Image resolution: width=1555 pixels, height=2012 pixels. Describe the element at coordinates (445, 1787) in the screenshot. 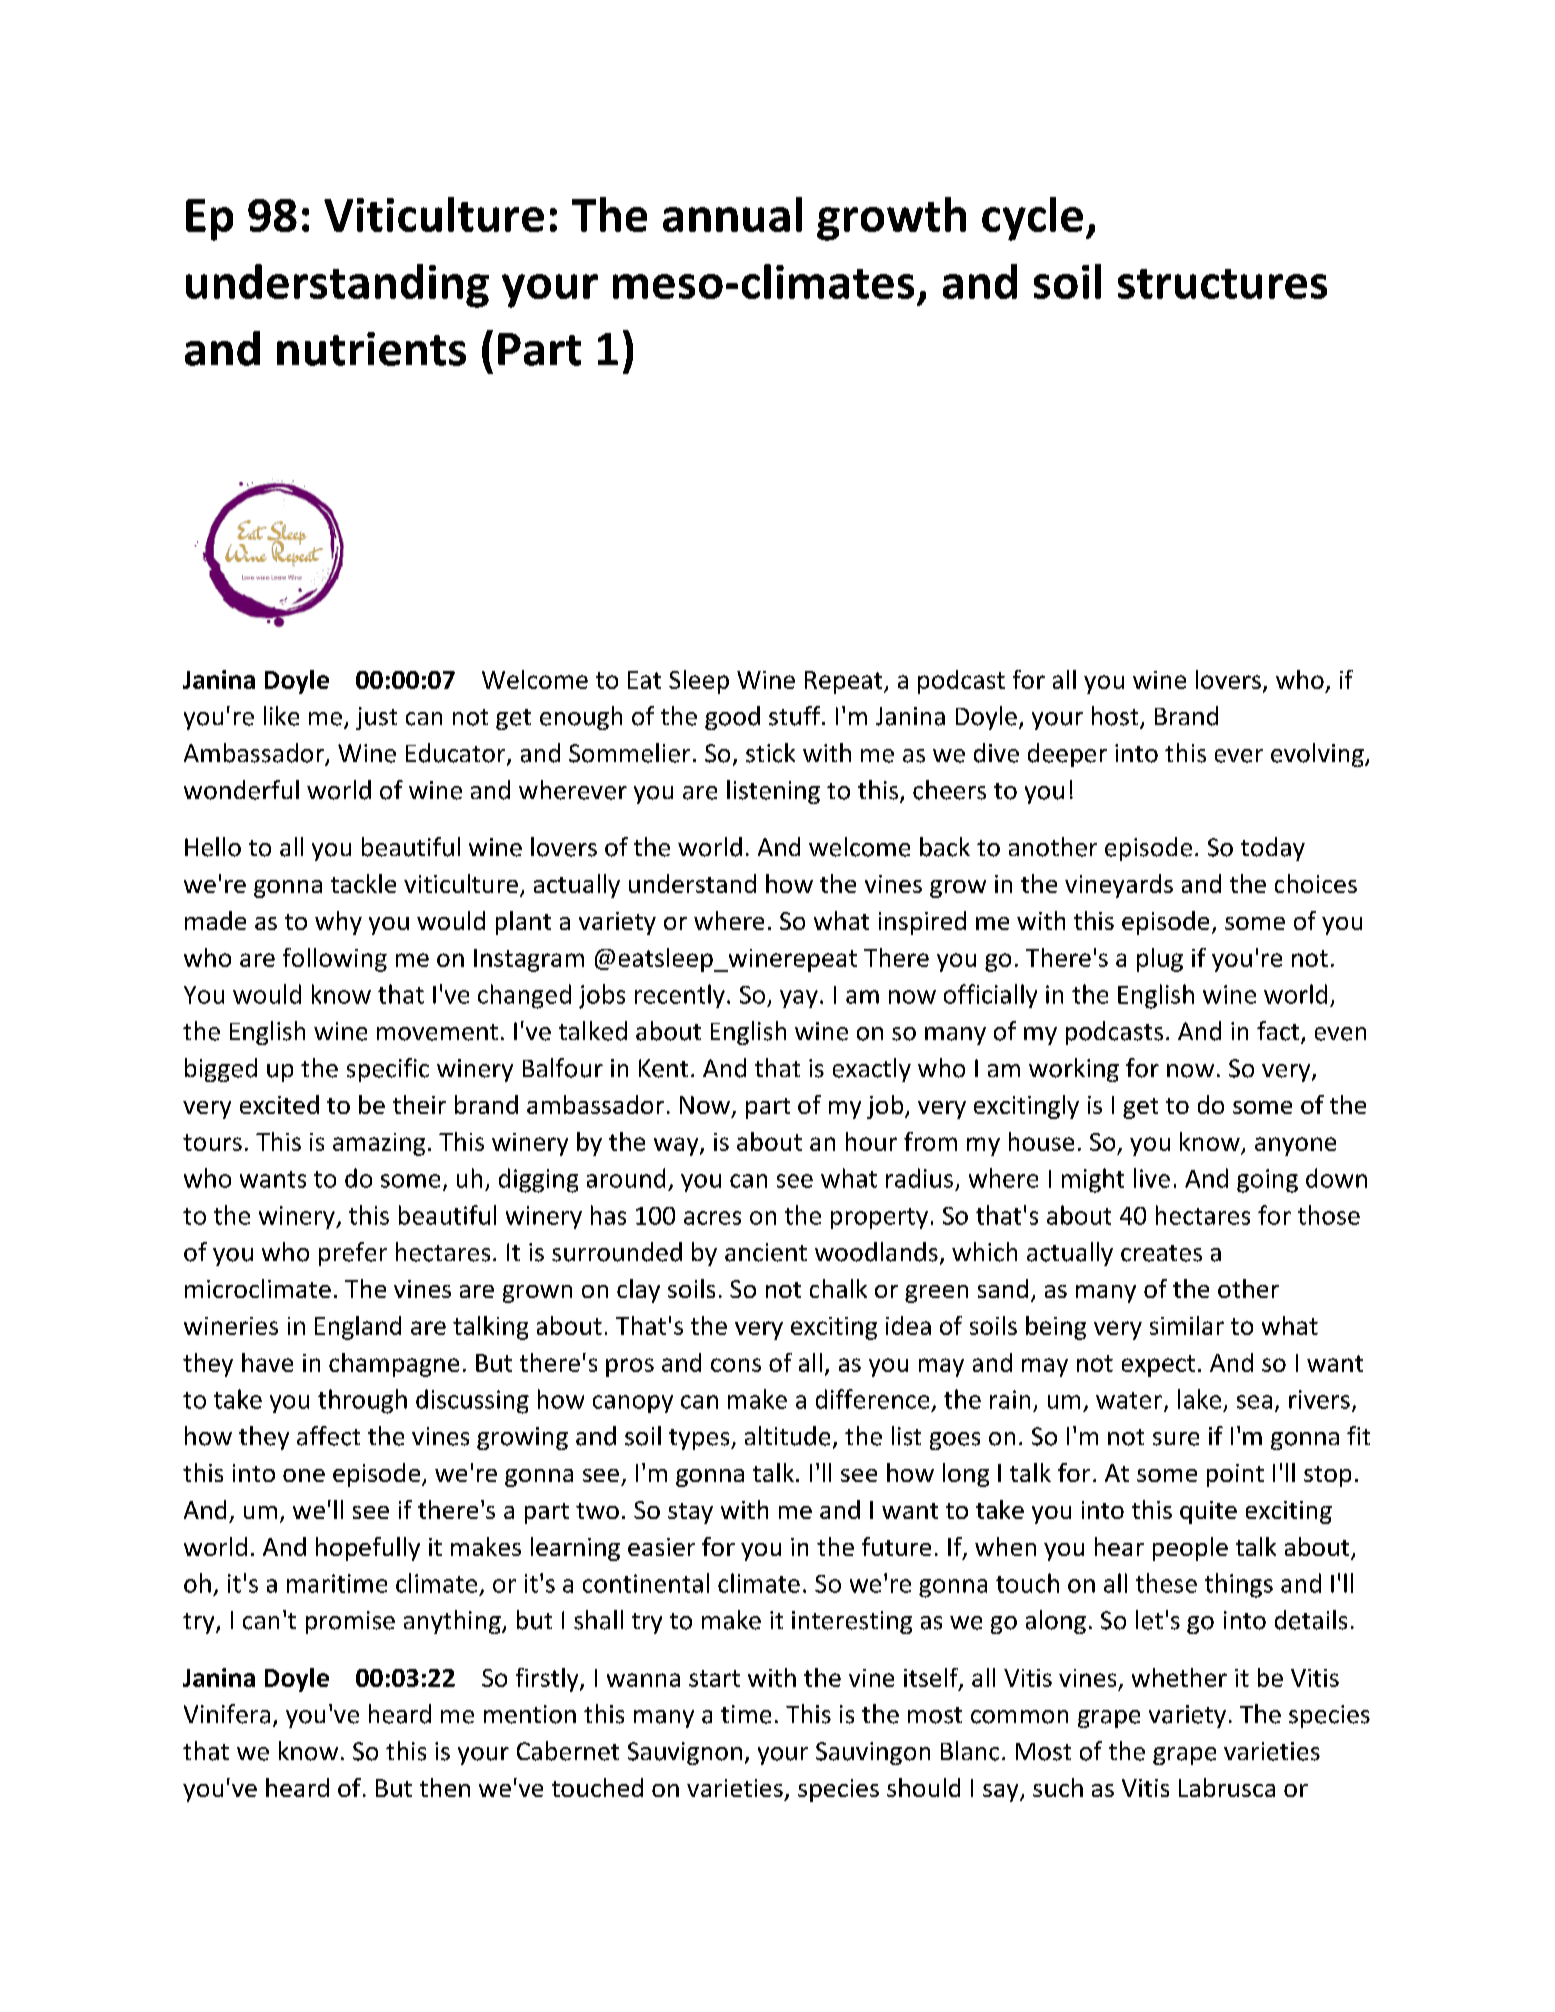

I see `then` at that location.
